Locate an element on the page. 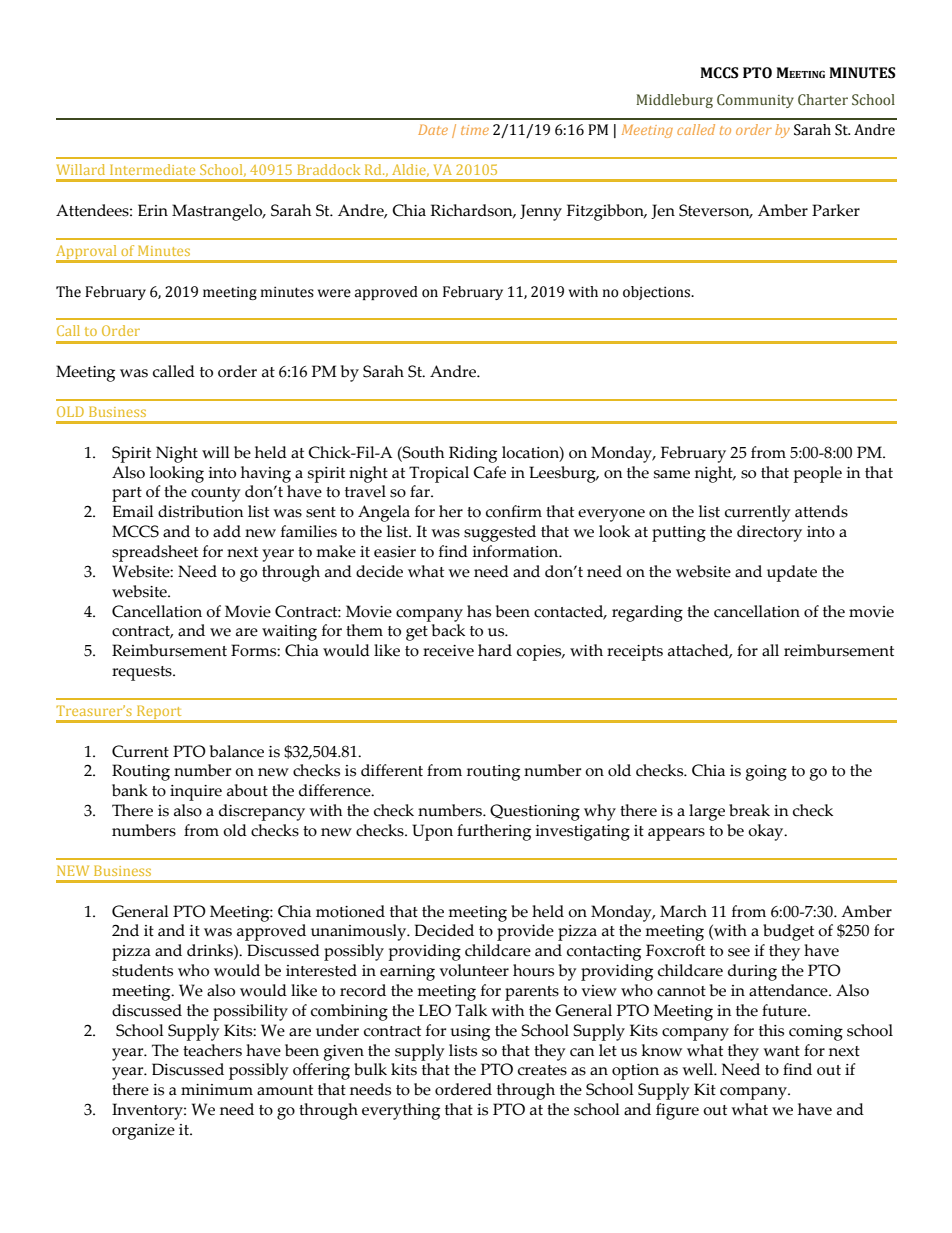  creates is located at coordinates (542, 1070).
